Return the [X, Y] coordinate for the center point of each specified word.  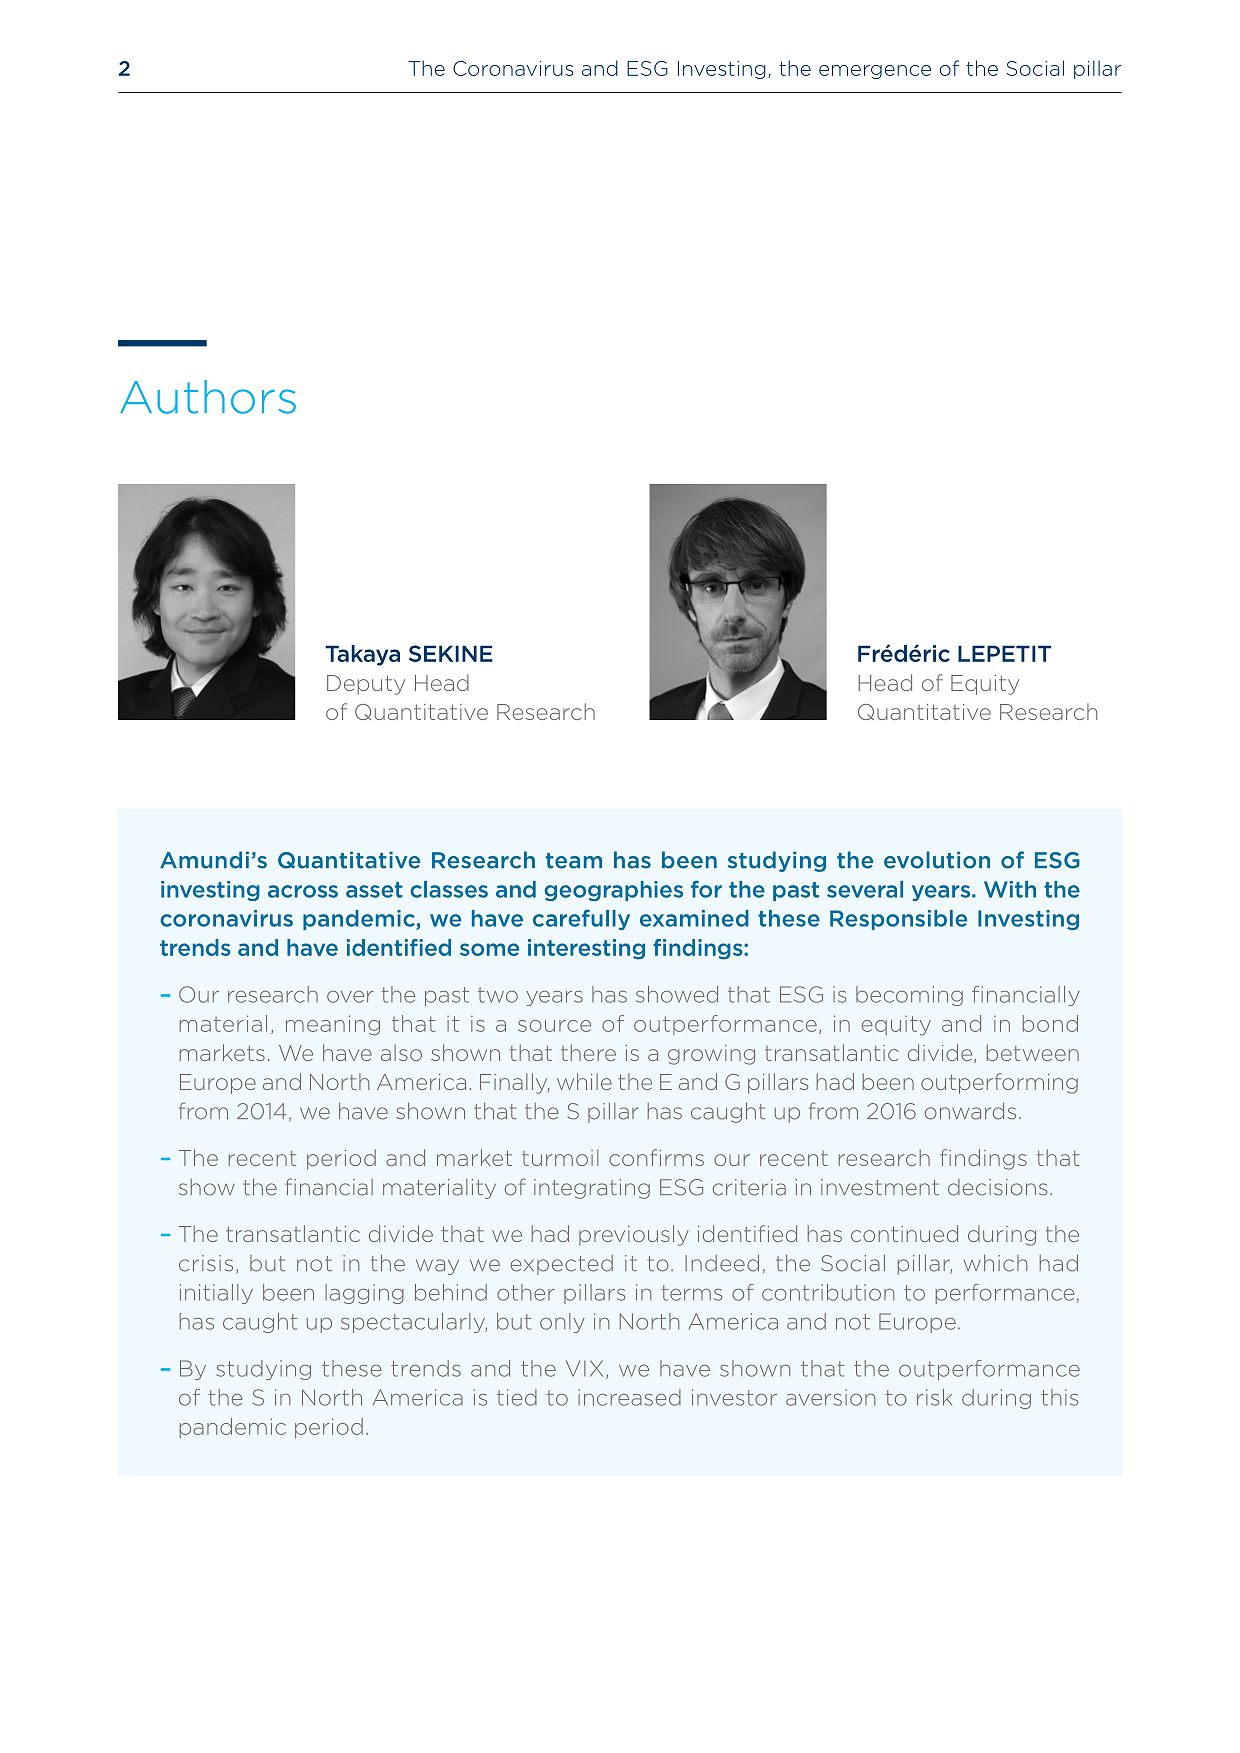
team [574, 861]
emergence [875, 72]
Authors [208, 397]
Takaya [362, 655]
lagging [364, 1294]
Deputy [366, 685]
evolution [937, 860]
